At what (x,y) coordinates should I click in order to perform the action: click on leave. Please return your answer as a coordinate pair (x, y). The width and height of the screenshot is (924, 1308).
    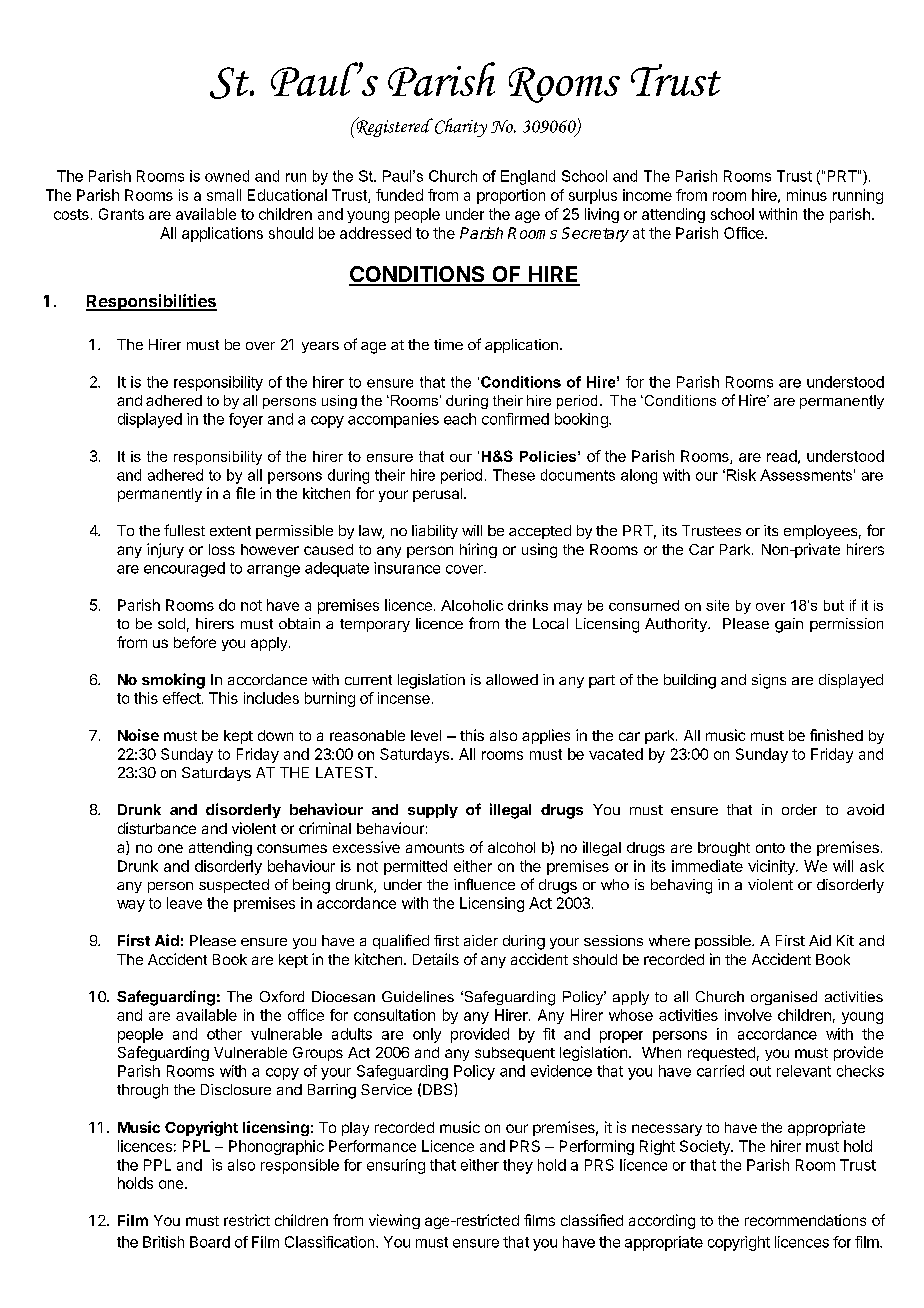
    Looking at the image, I should click on (184, 903).
